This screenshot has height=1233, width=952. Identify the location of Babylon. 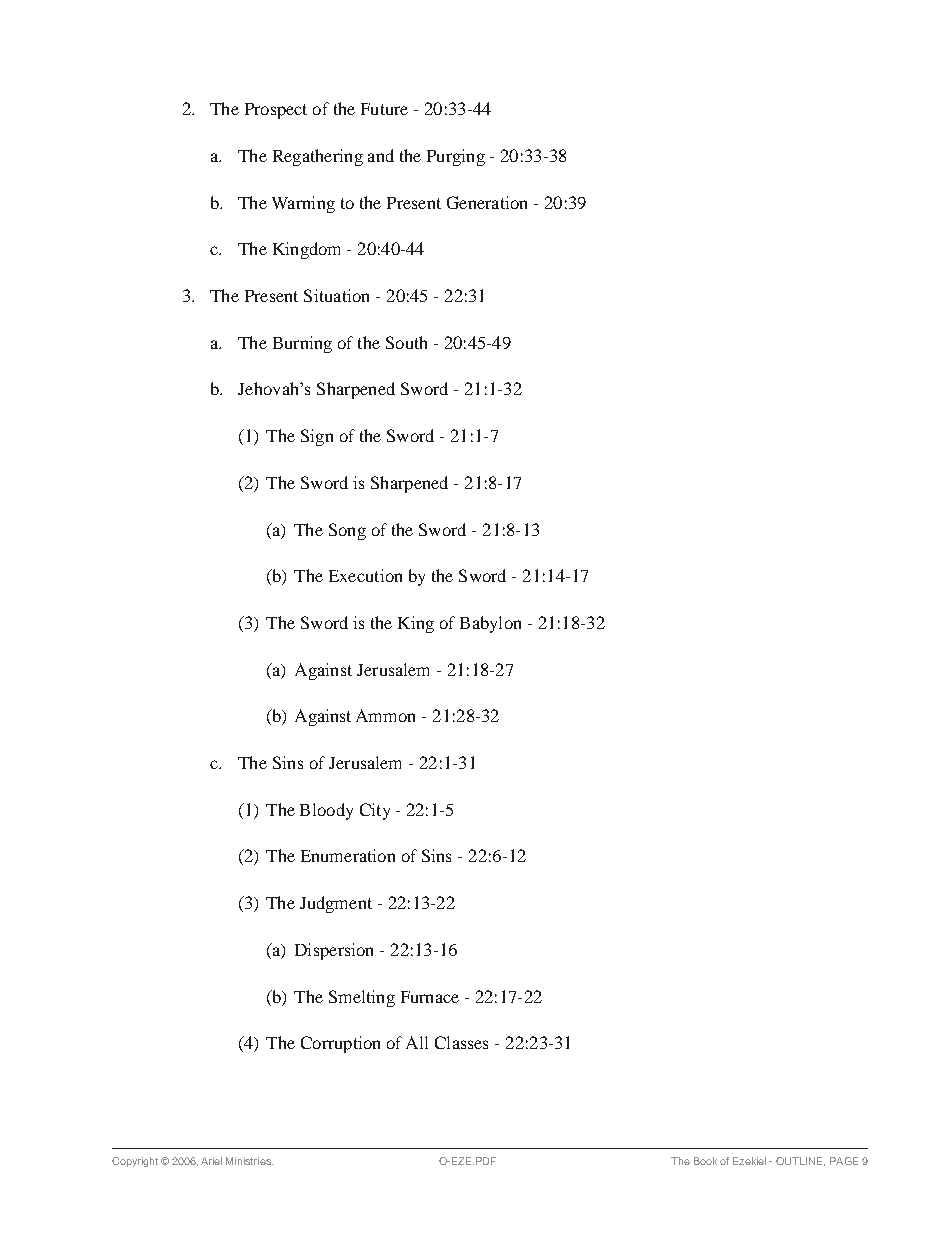
(490, 624).
